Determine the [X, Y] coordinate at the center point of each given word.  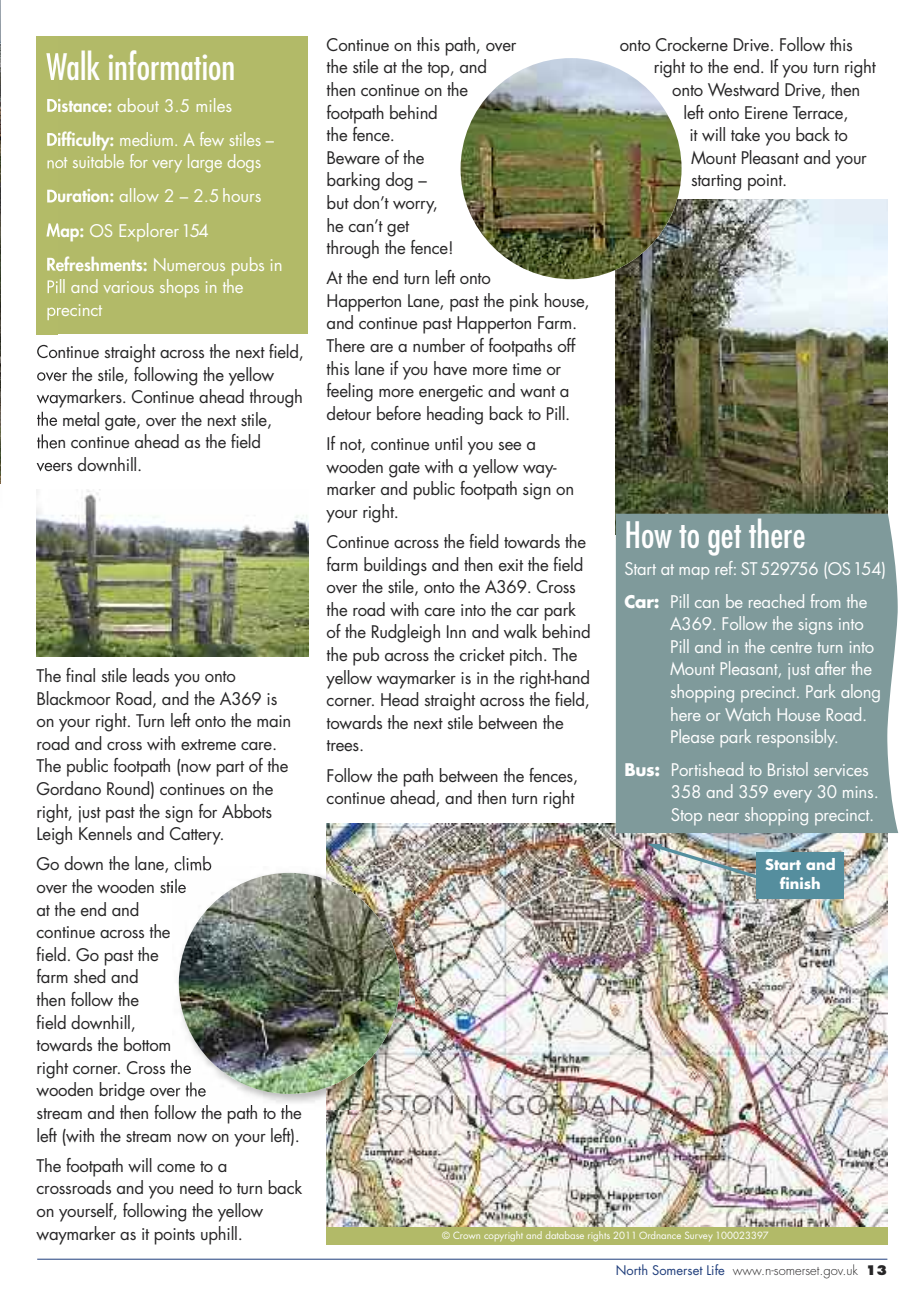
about [138, 105]
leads [151, 675]
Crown [466, 1235]
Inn [456, 631]
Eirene [766, 112]
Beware [353, 157]
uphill [219, 1235]
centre [791, 647]
